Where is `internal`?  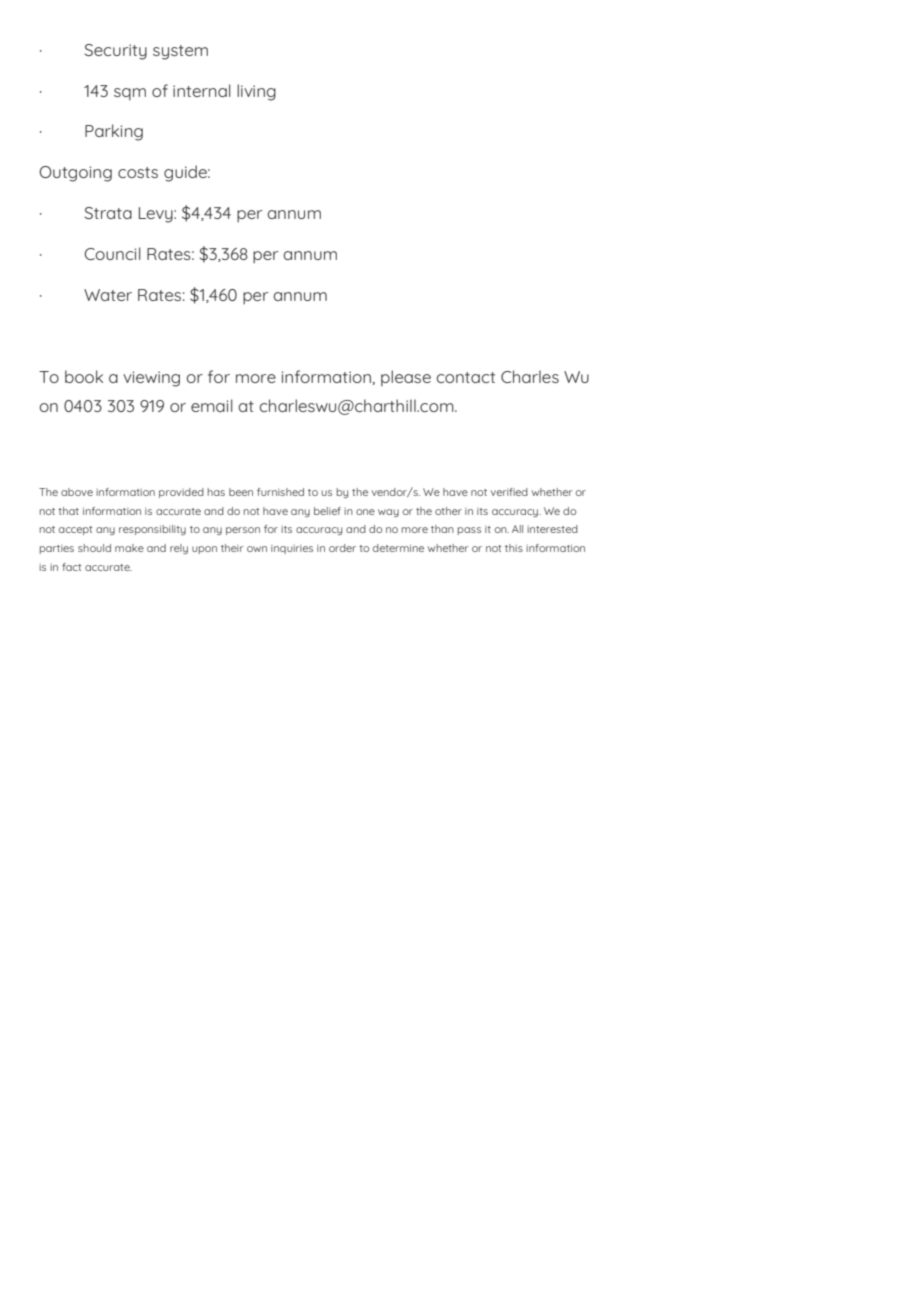 internal is located at coordinates (202, 90).
